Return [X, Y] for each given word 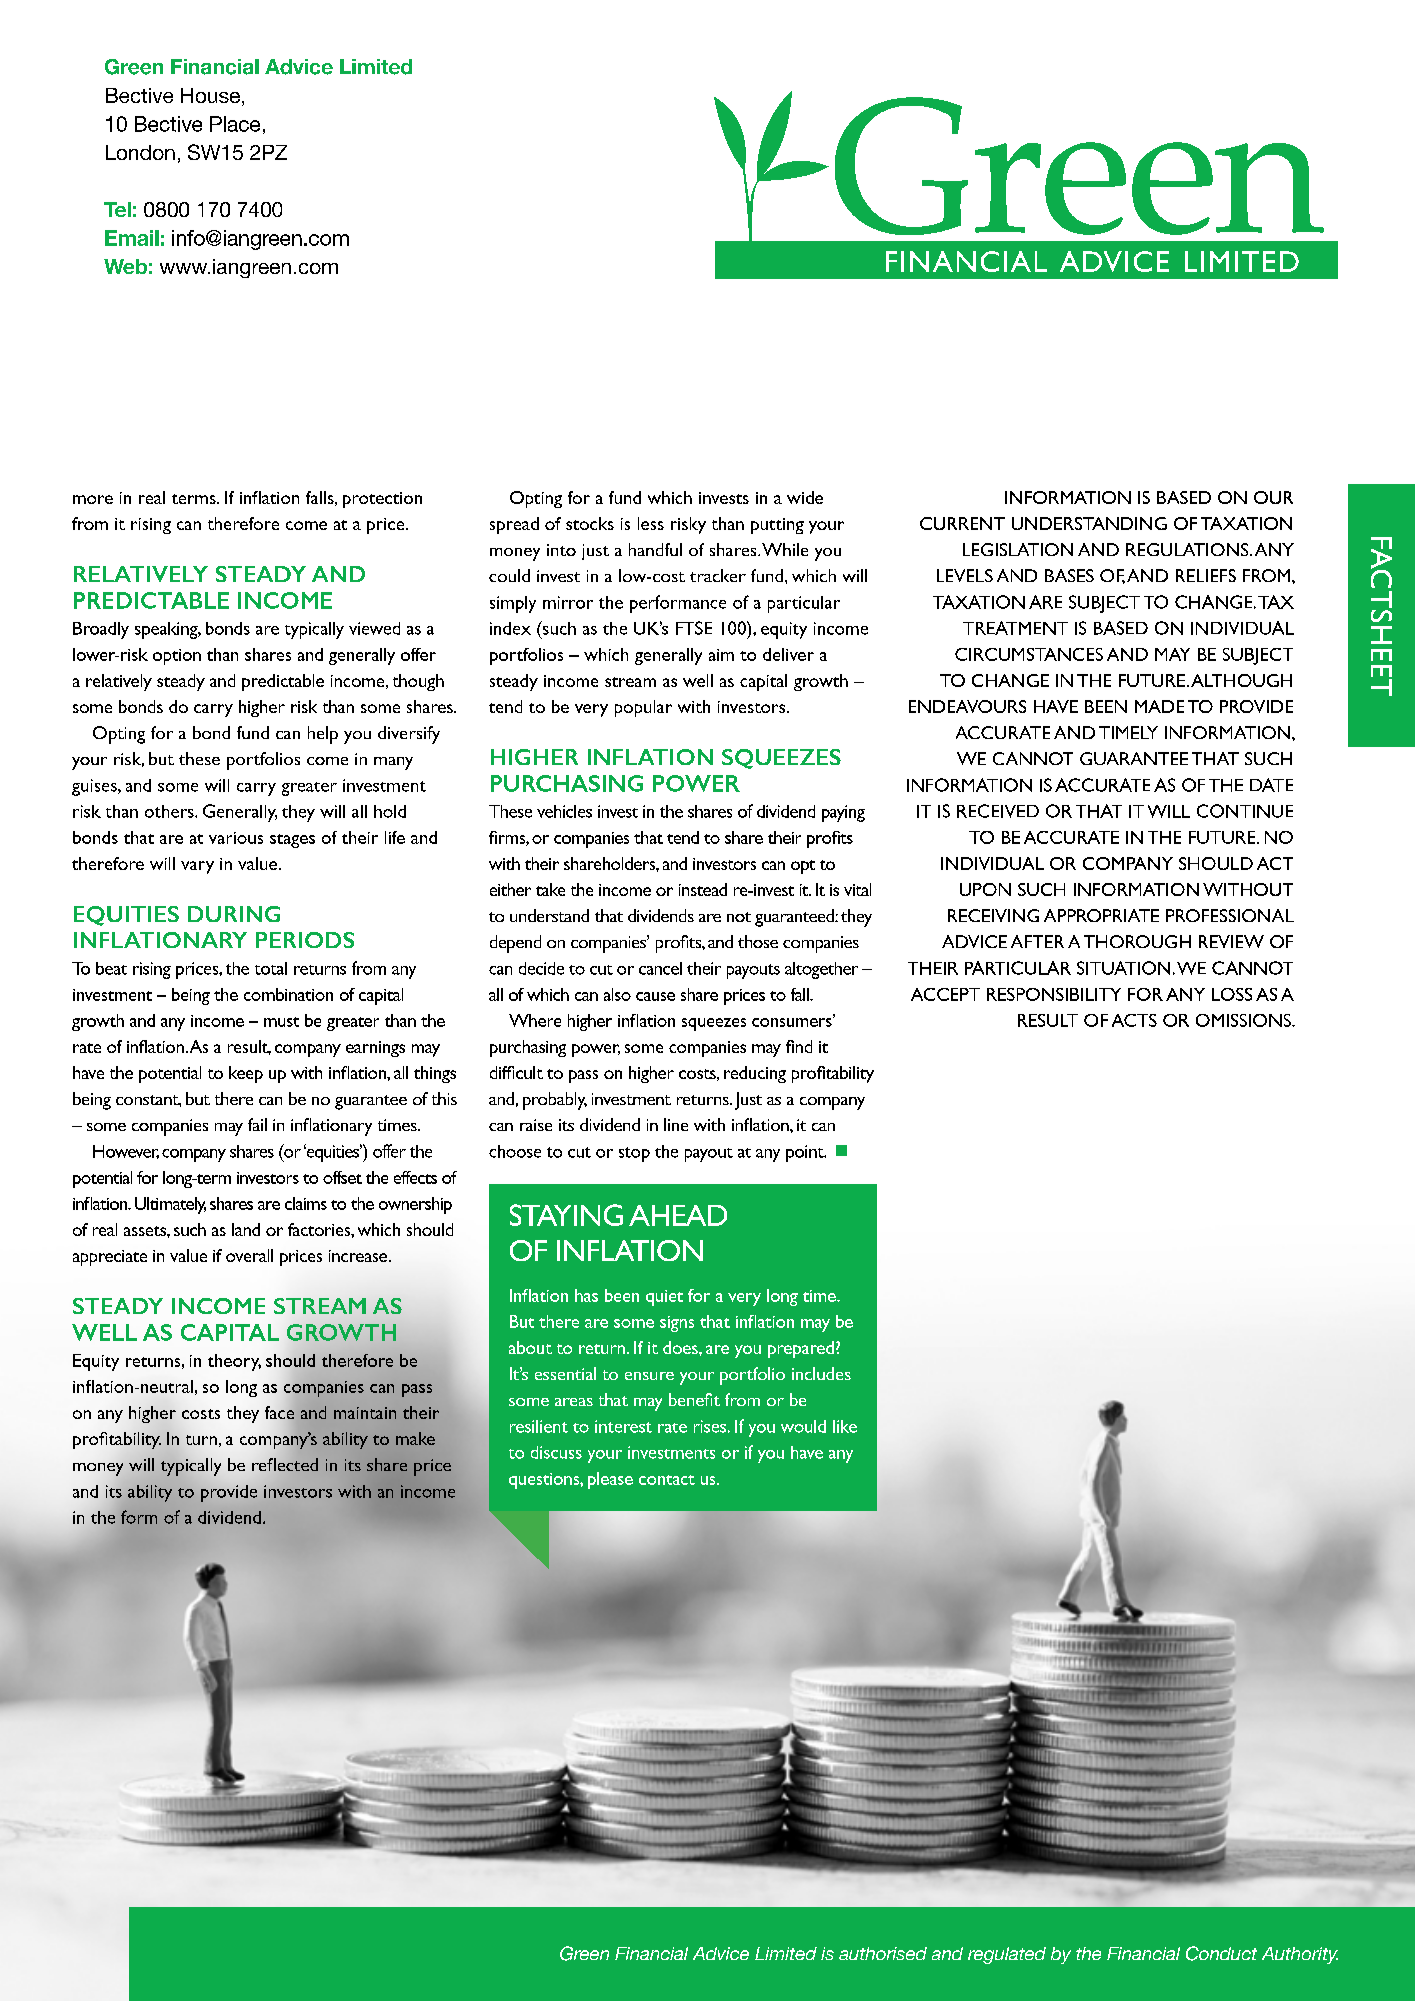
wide [805, 497]
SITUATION [1123, 968]
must [281, 1022]
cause [655, 996]
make [415, 1438]
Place [235, 124]
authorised [883, 1953]
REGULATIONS [1188, 549]
